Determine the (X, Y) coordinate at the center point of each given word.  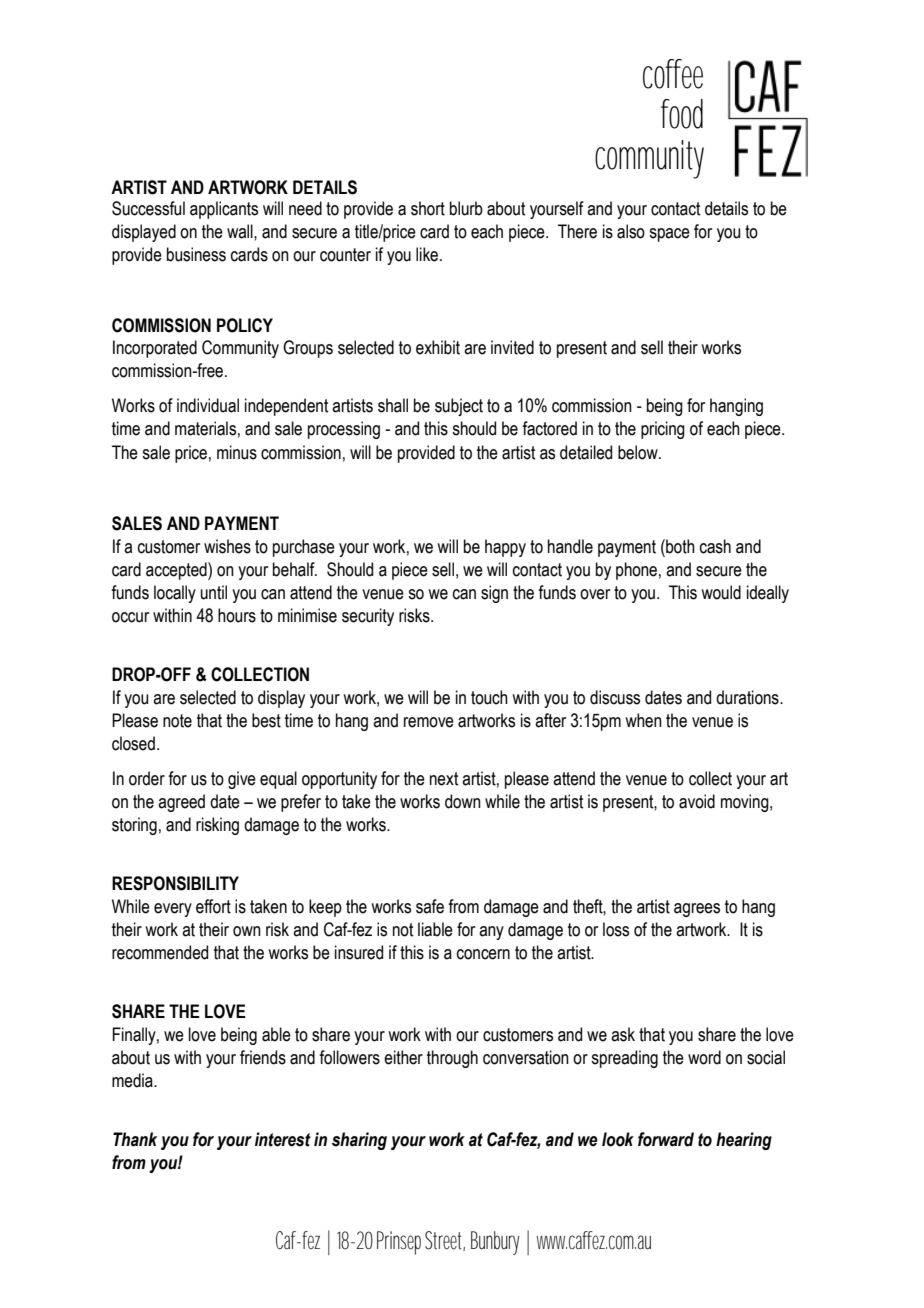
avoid (697, 801)
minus (237, 452)
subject (459, 407)
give (242, 780)
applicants (224, 210)
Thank (135, 1139)
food (682, 114)
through (452, 1059)
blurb (466, 208)
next (444, 779)
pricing (663, 430)
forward (666, 1139)
